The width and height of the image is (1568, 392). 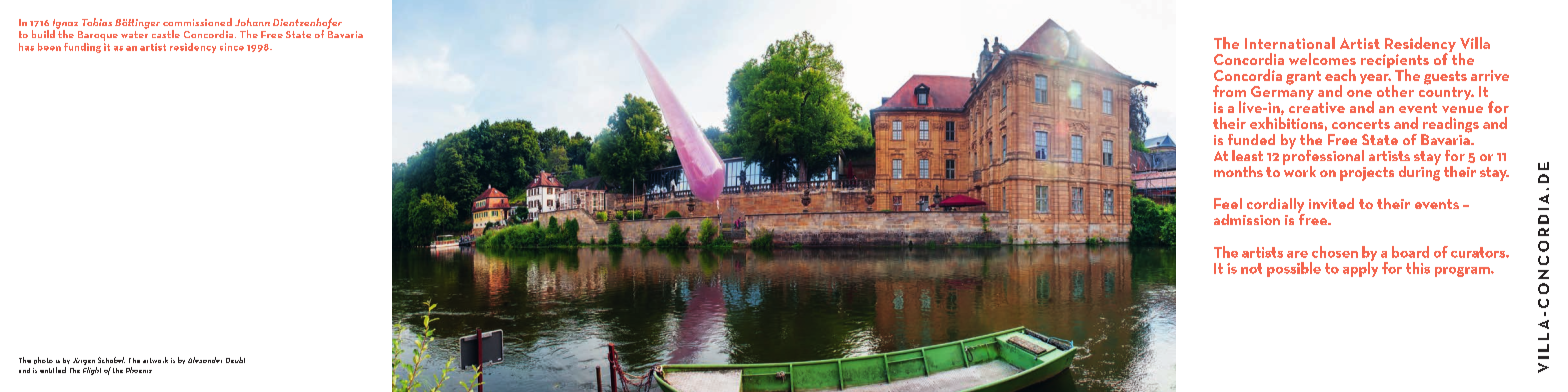 I want to click on water, so click(x=134, y=34).
